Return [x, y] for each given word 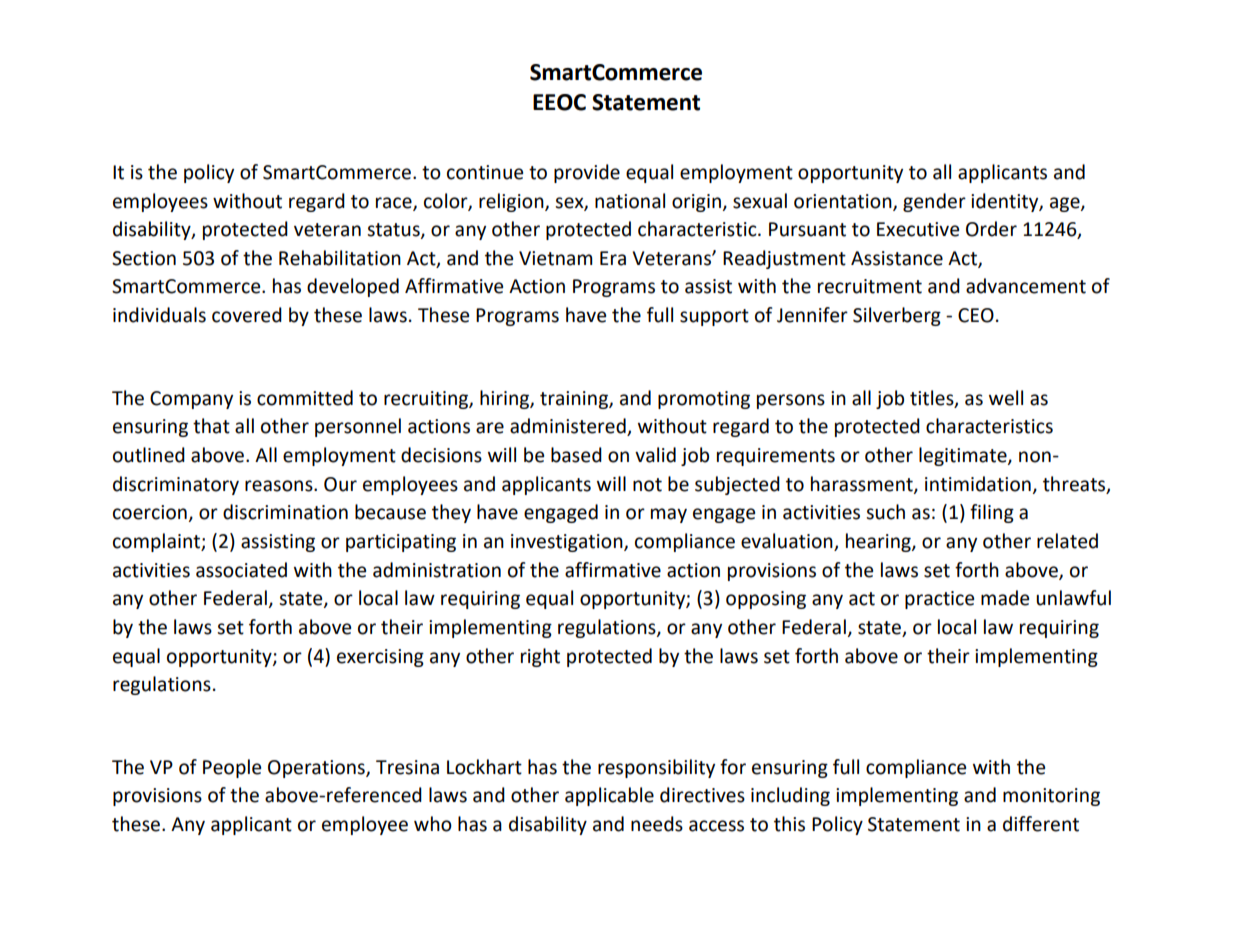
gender [934, 202]
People [232, 768]
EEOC [559, 102]
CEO [976, 315]
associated [241, 570]
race [395, 203]
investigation [568, 543]
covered [247, 315]
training [575, 400]
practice [939, 600]
